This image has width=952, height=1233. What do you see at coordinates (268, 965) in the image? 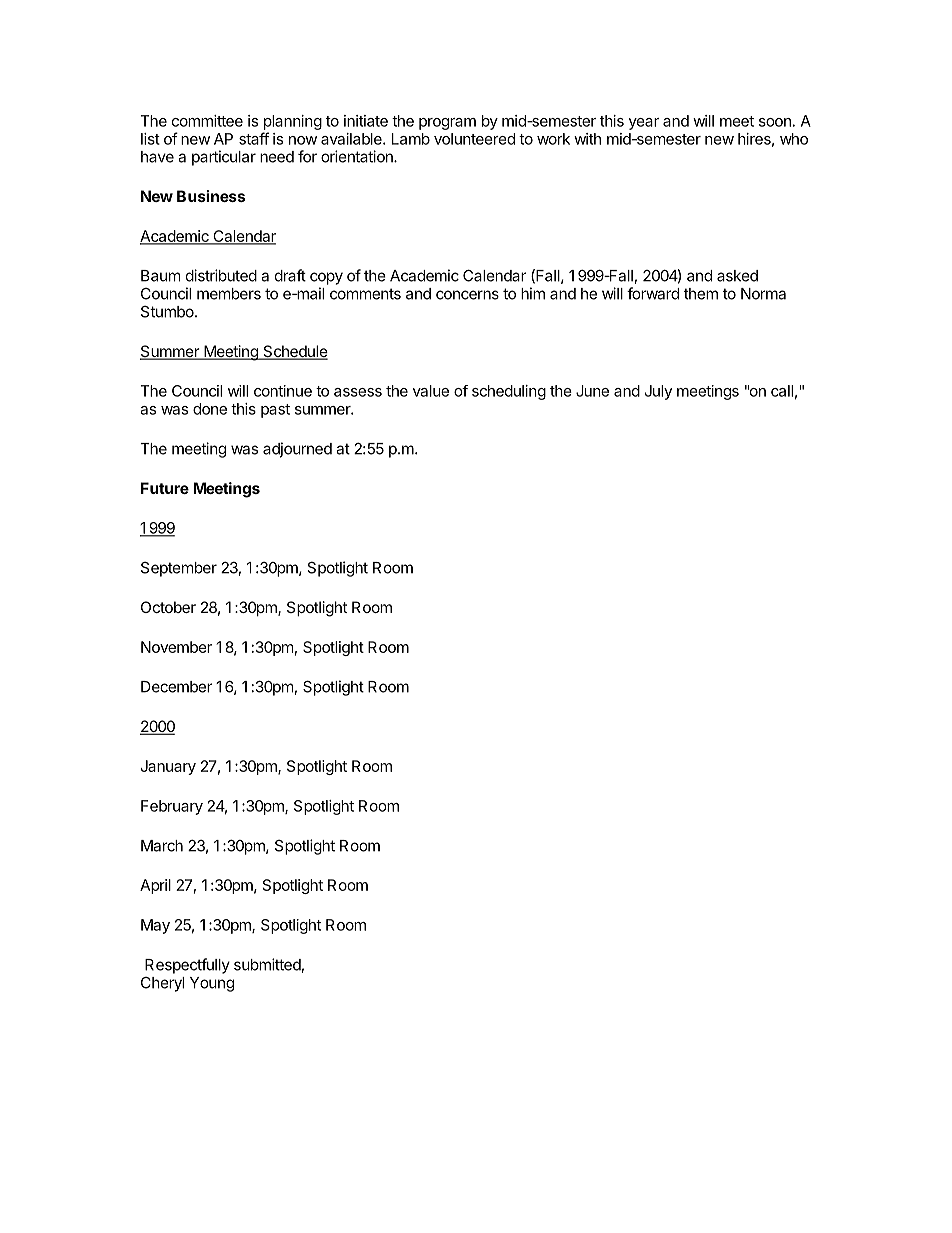
I see `submitted` at bounding box center [268, 965].
